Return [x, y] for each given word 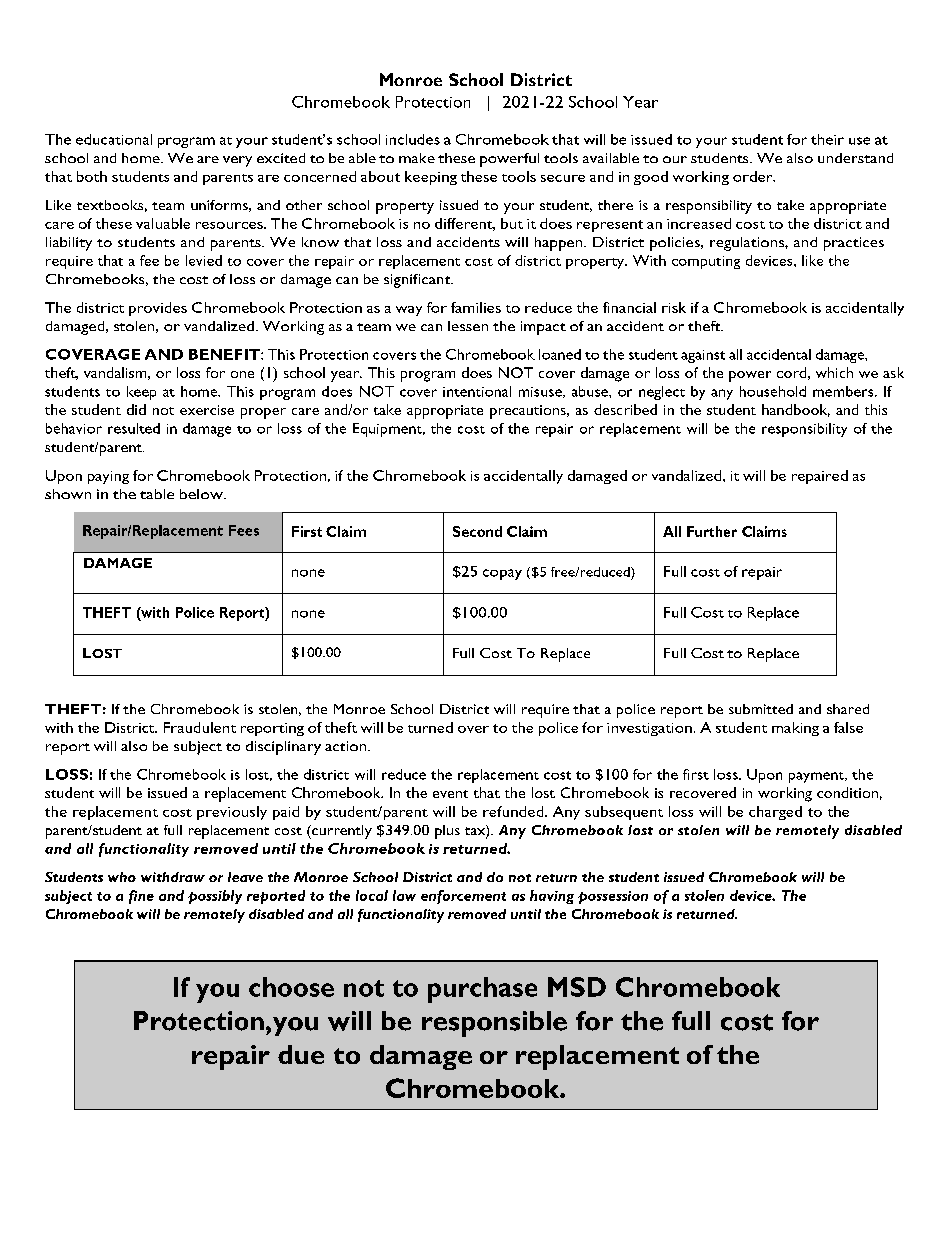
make [417, 158]
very [237, 161]
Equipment [388, 430]
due [301, 1054]
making [795, 729]
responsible [494, 1024]
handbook [796, 410]
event [450, 794]
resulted [134, 428]
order [754, 176]
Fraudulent [200, 727]
